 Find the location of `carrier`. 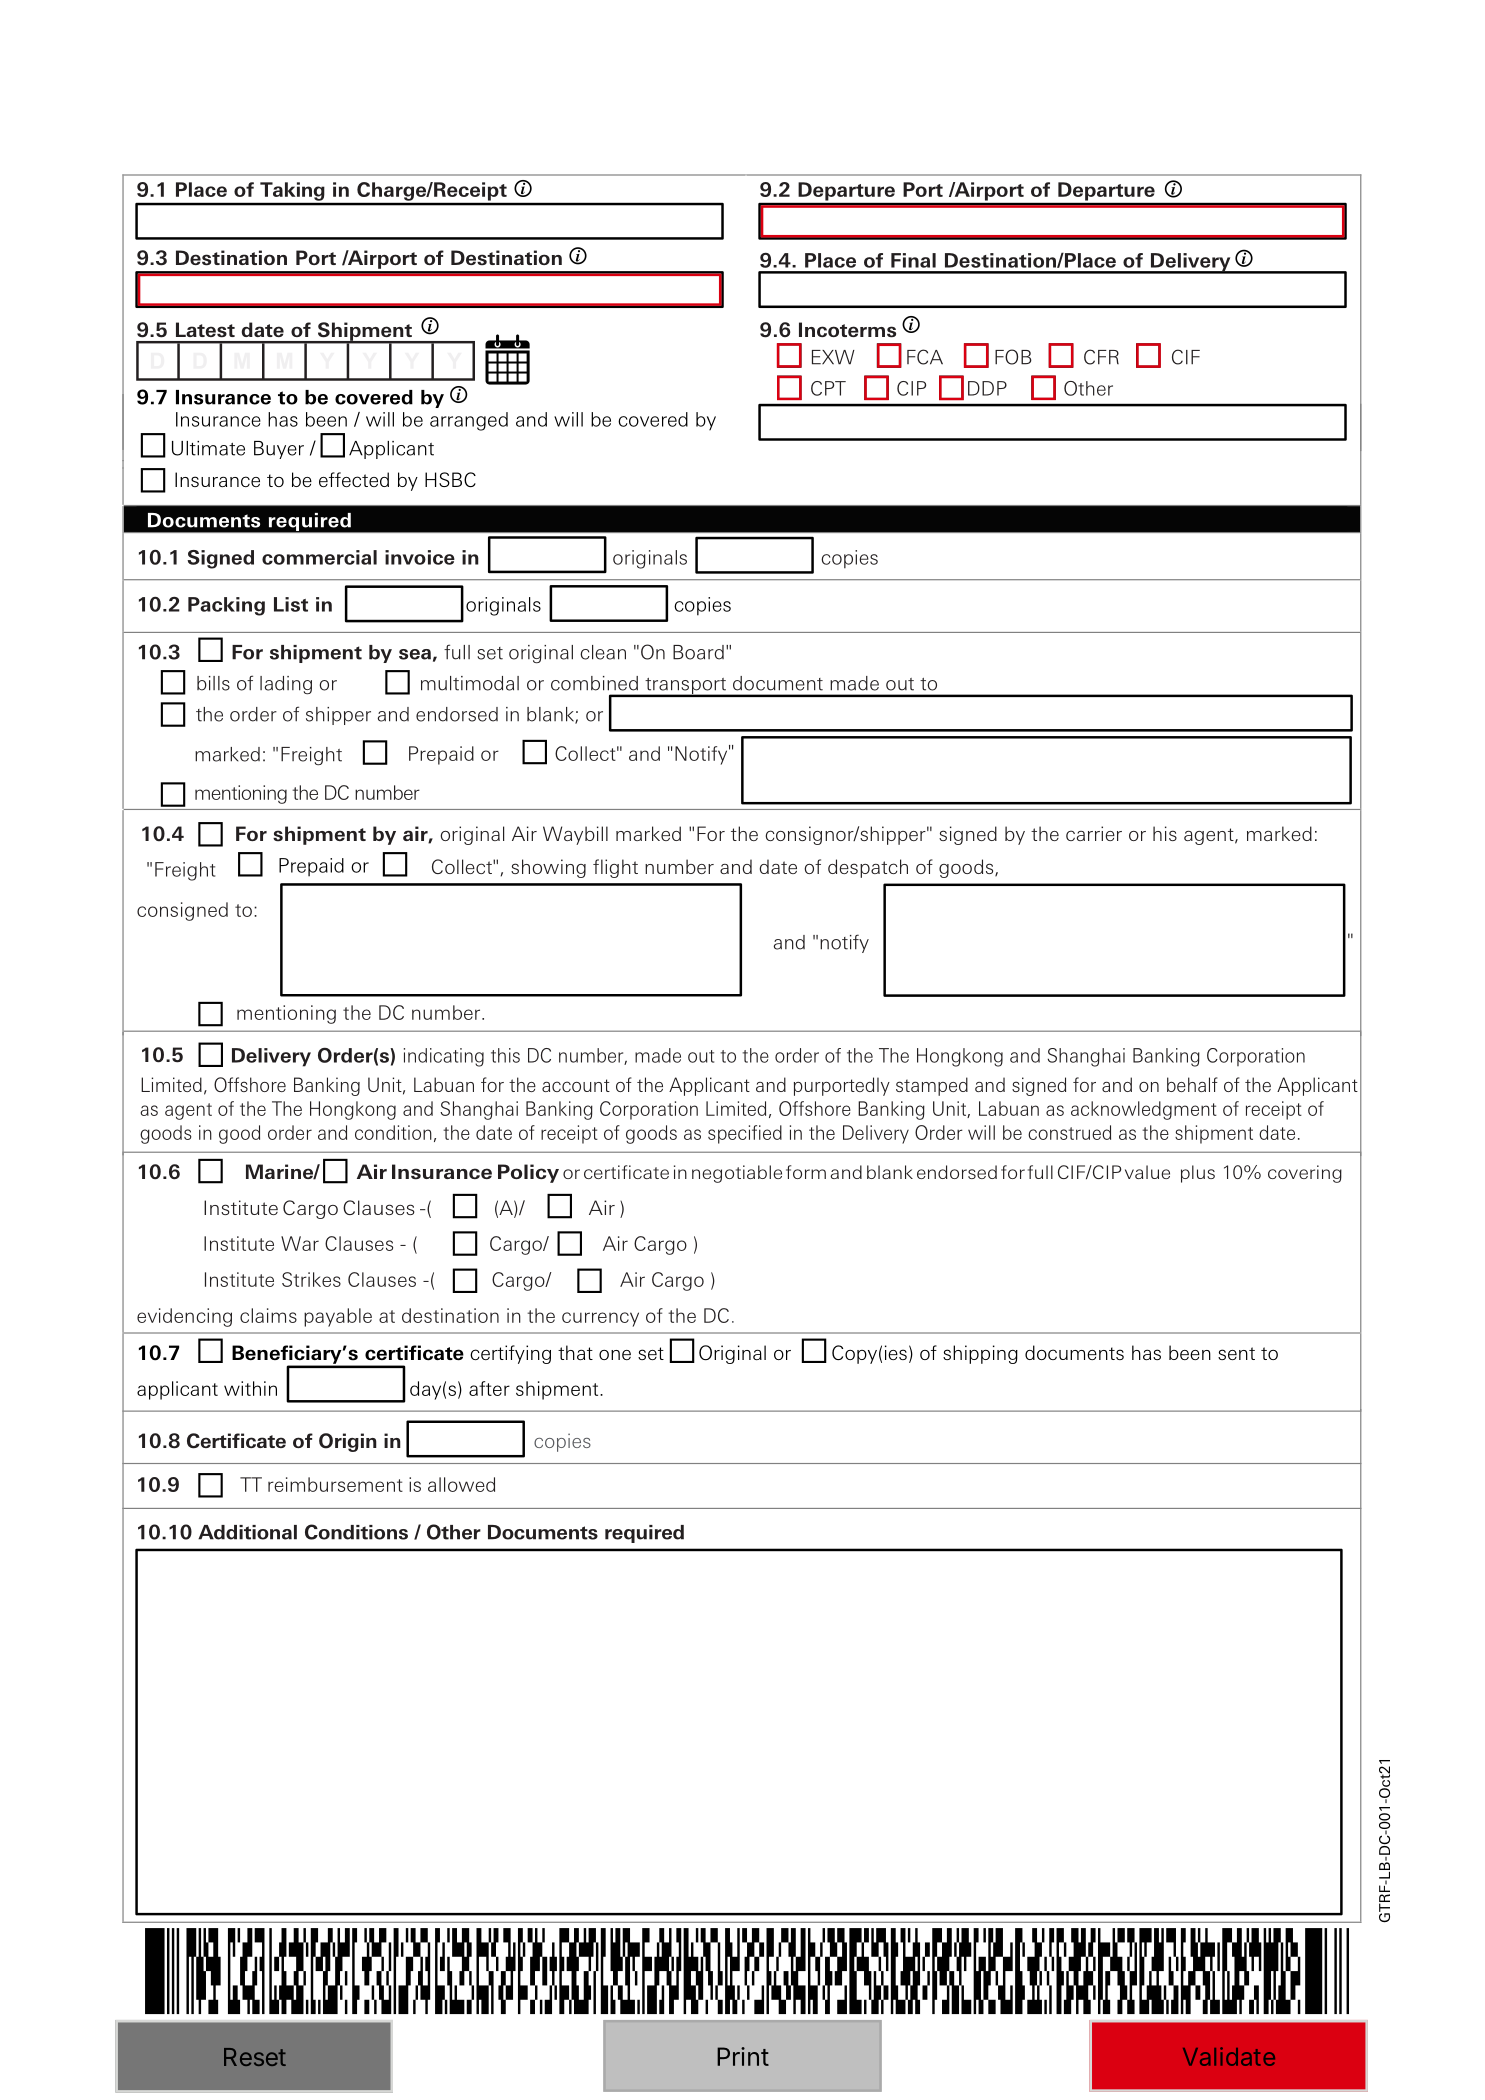

carrier is located at coordinates (1094, 833).
